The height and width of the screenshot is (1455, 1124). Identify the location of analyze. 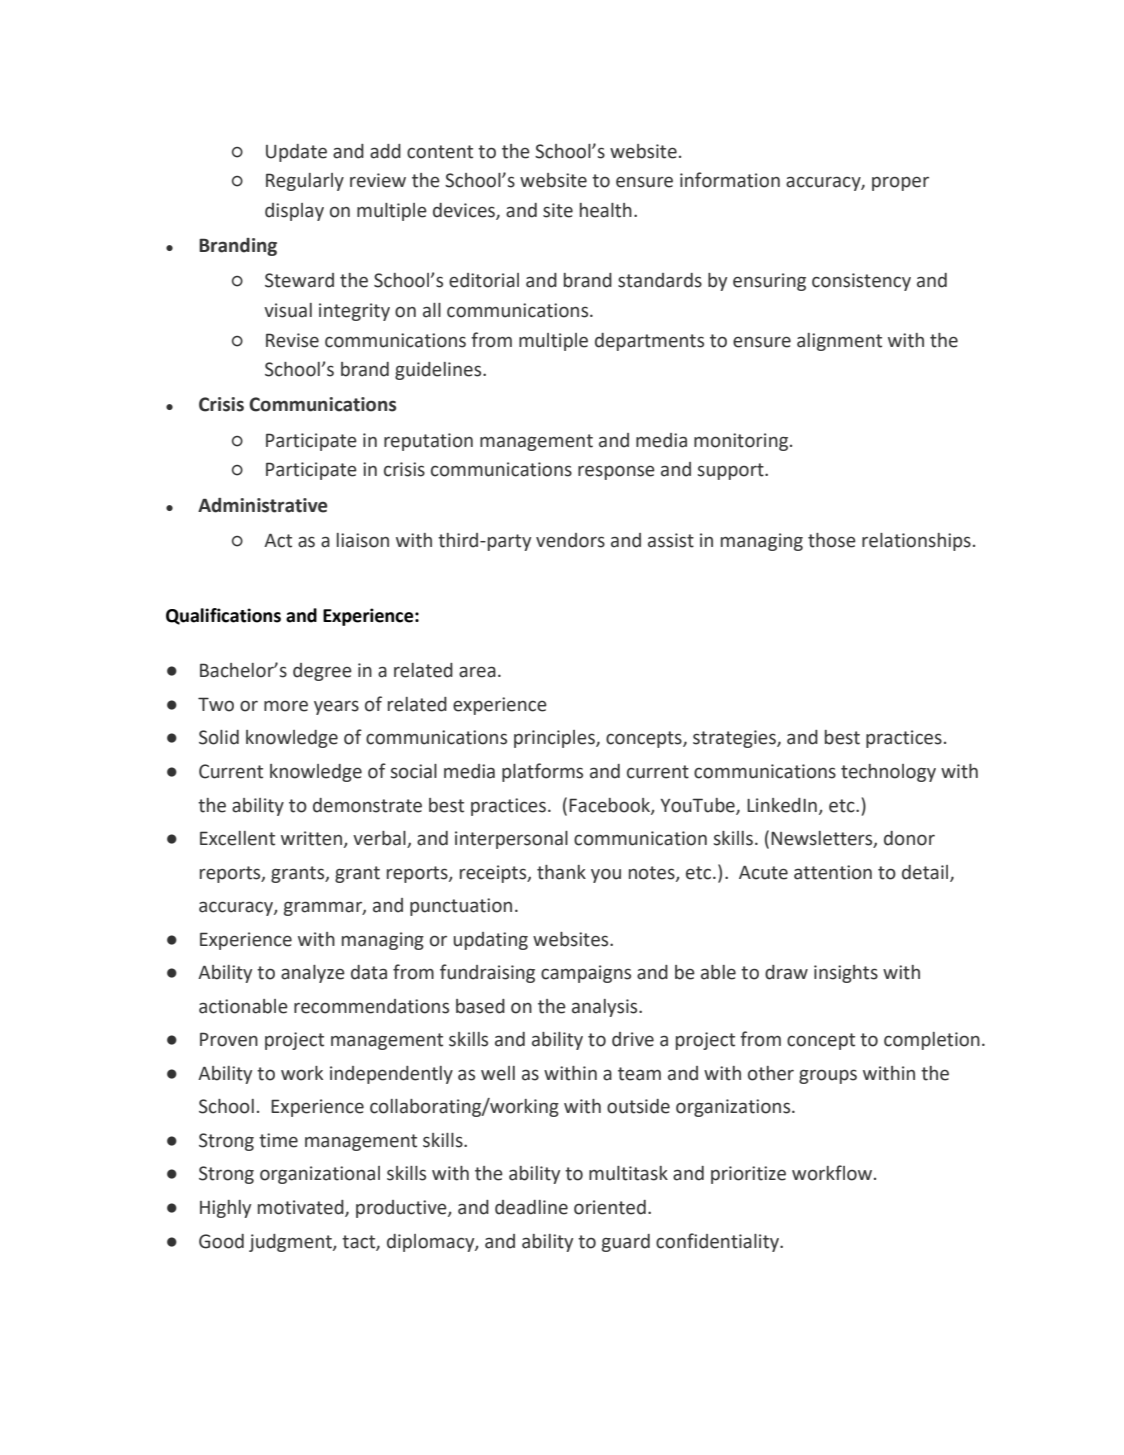
(313, 974).
